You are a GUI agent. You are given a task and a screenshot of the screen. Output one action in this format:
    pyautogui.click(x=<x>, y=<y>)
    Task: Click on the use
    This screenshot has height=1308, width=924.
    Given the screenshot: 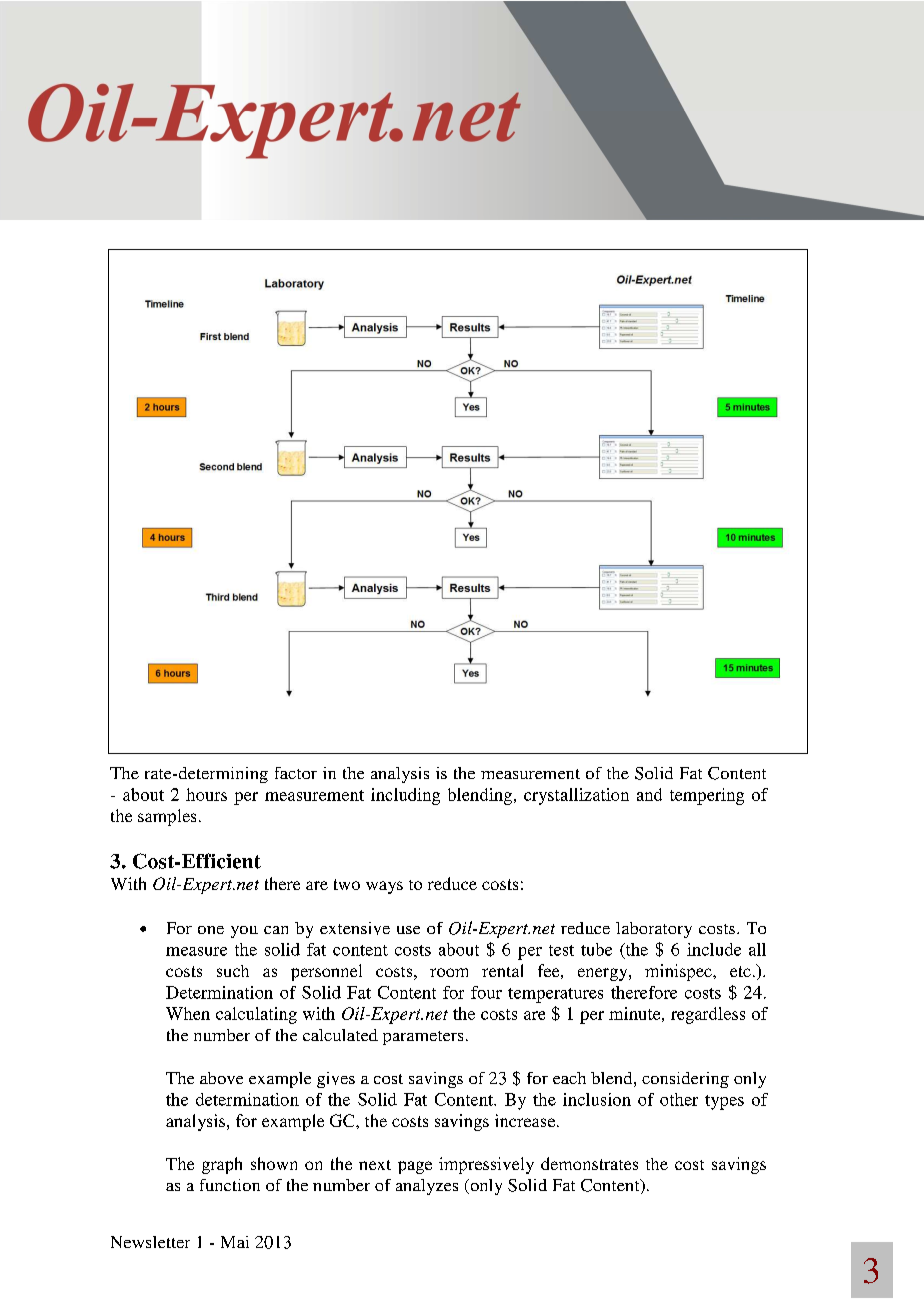 What is the action you would take?
    pyautogui.click(x=408, y=930)
